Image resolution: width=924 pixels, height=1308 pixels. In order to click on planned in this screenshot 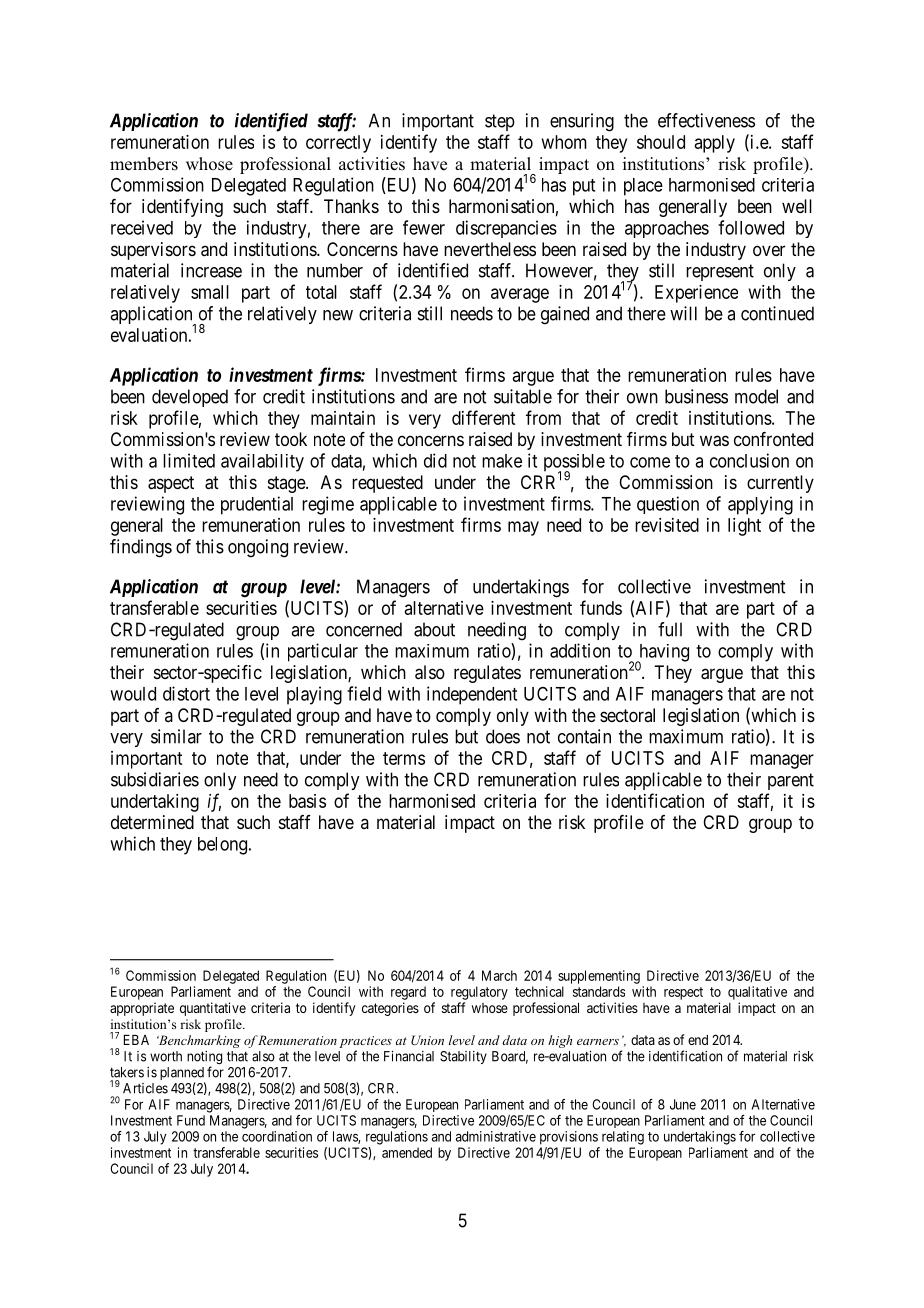, I will do `click(182, 1075)`.
